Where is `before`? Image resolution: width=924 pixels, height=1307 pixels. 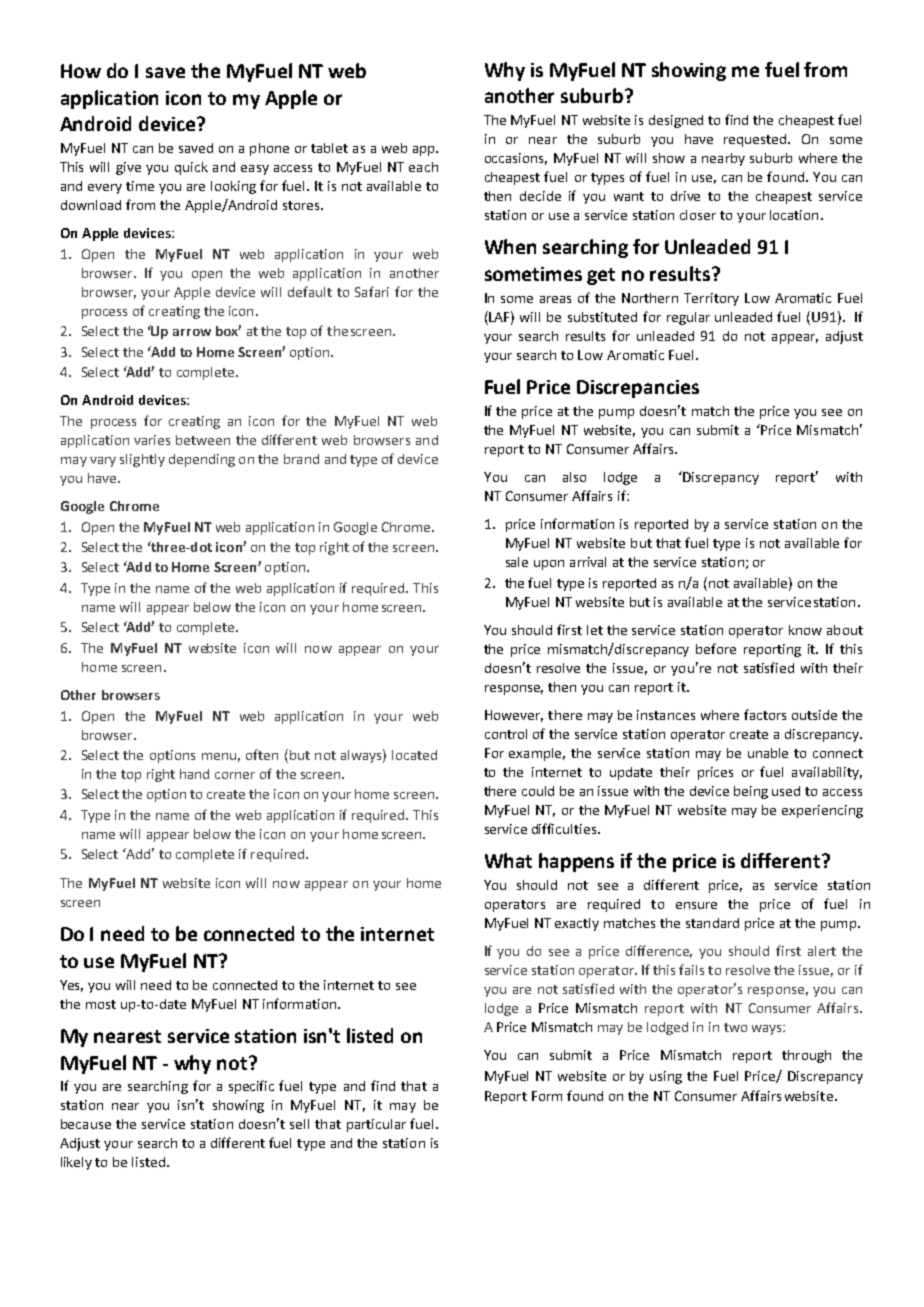
before is located at coordinates (716, 648).
